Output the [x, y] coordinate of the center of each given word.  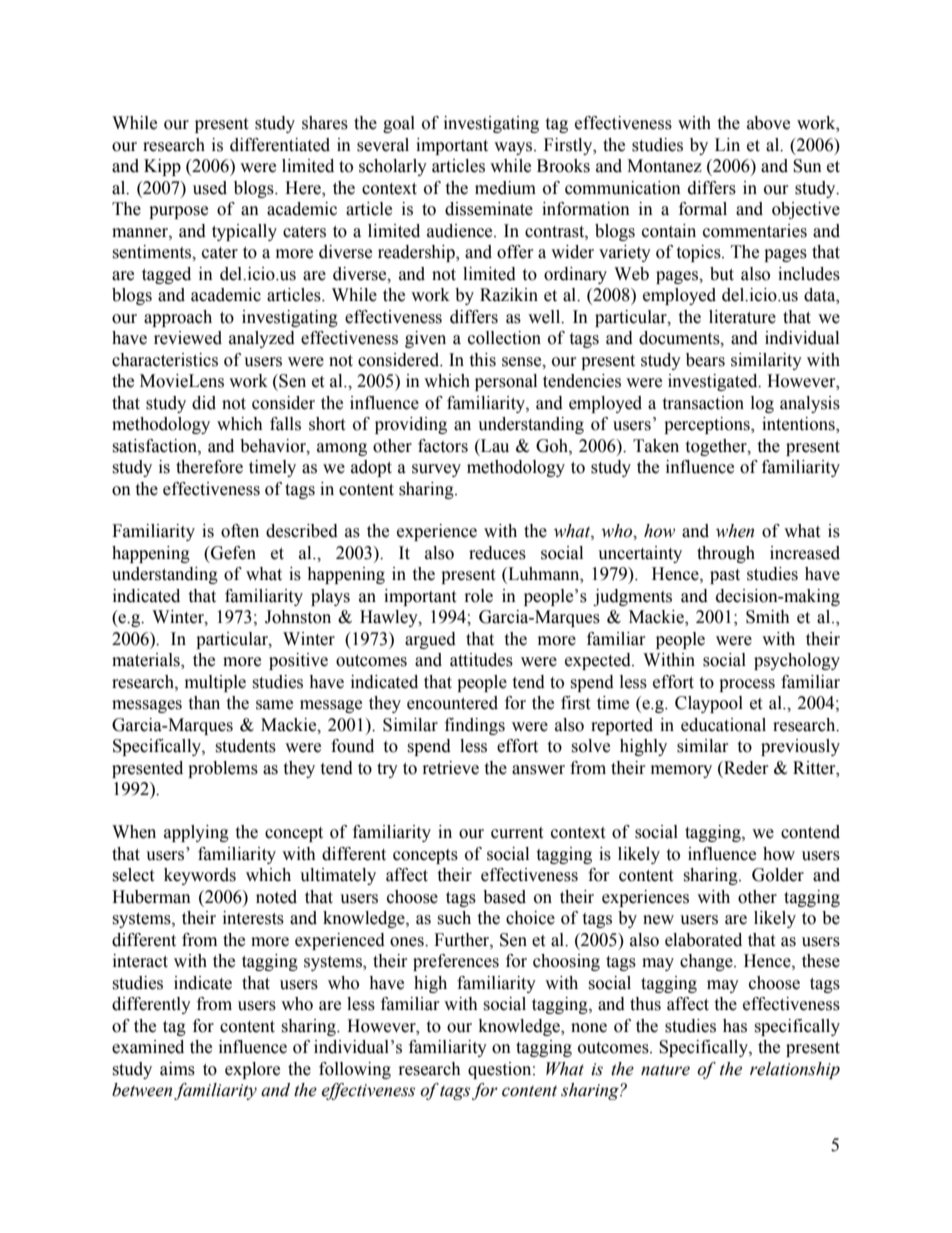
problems [223, 769]
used [210, 188]
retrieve [451, 768]
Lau [494, 446]
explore [252, 1070]
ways [514, 148]
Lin [727, 144]
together [717, 447]
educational [723, 725]
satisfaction [155, 446]
